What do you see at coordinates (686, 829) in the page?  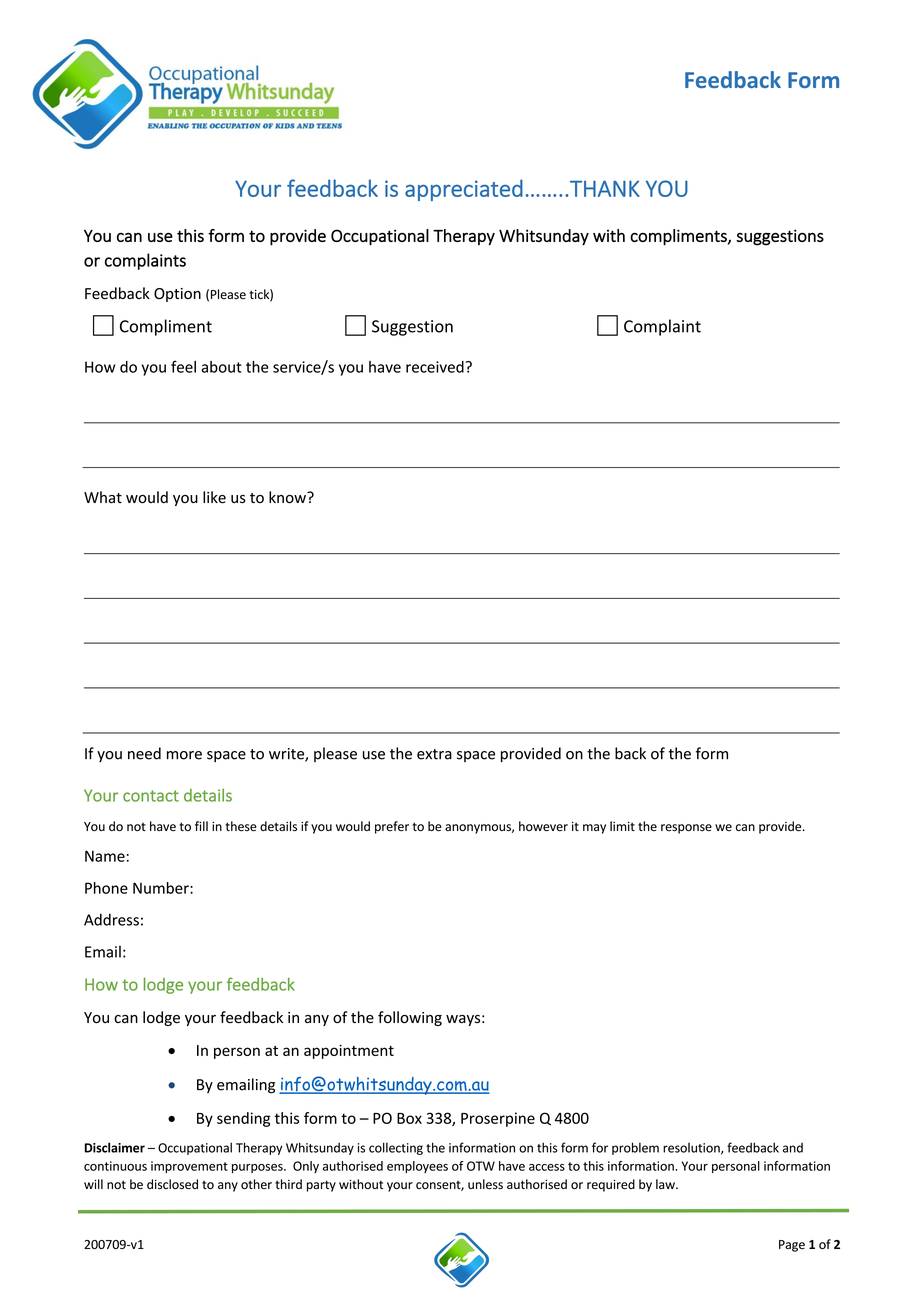 I see `response` at bounding box center [686, 829].
